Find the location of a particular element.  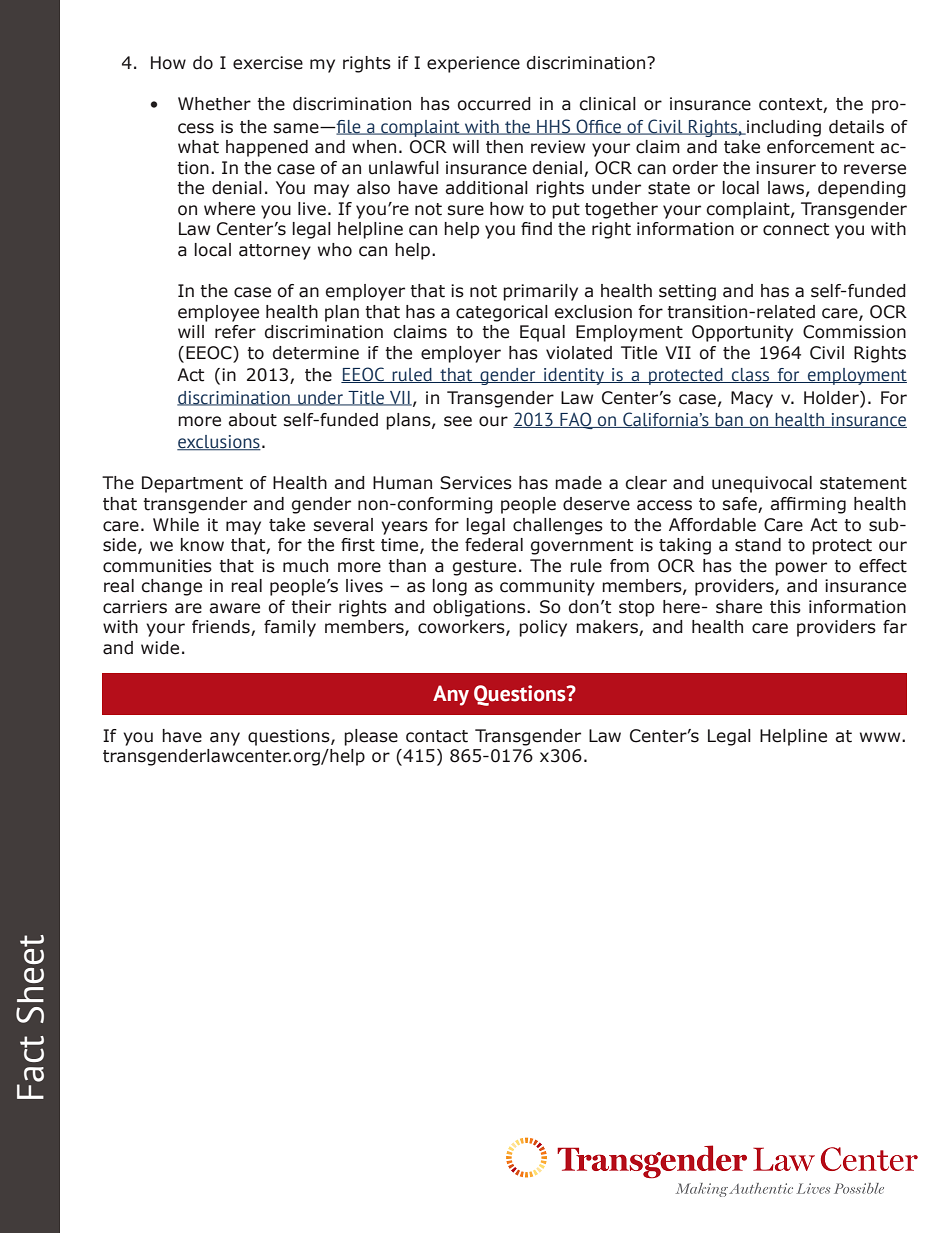

primarily is located at coordinates (540, 292).
